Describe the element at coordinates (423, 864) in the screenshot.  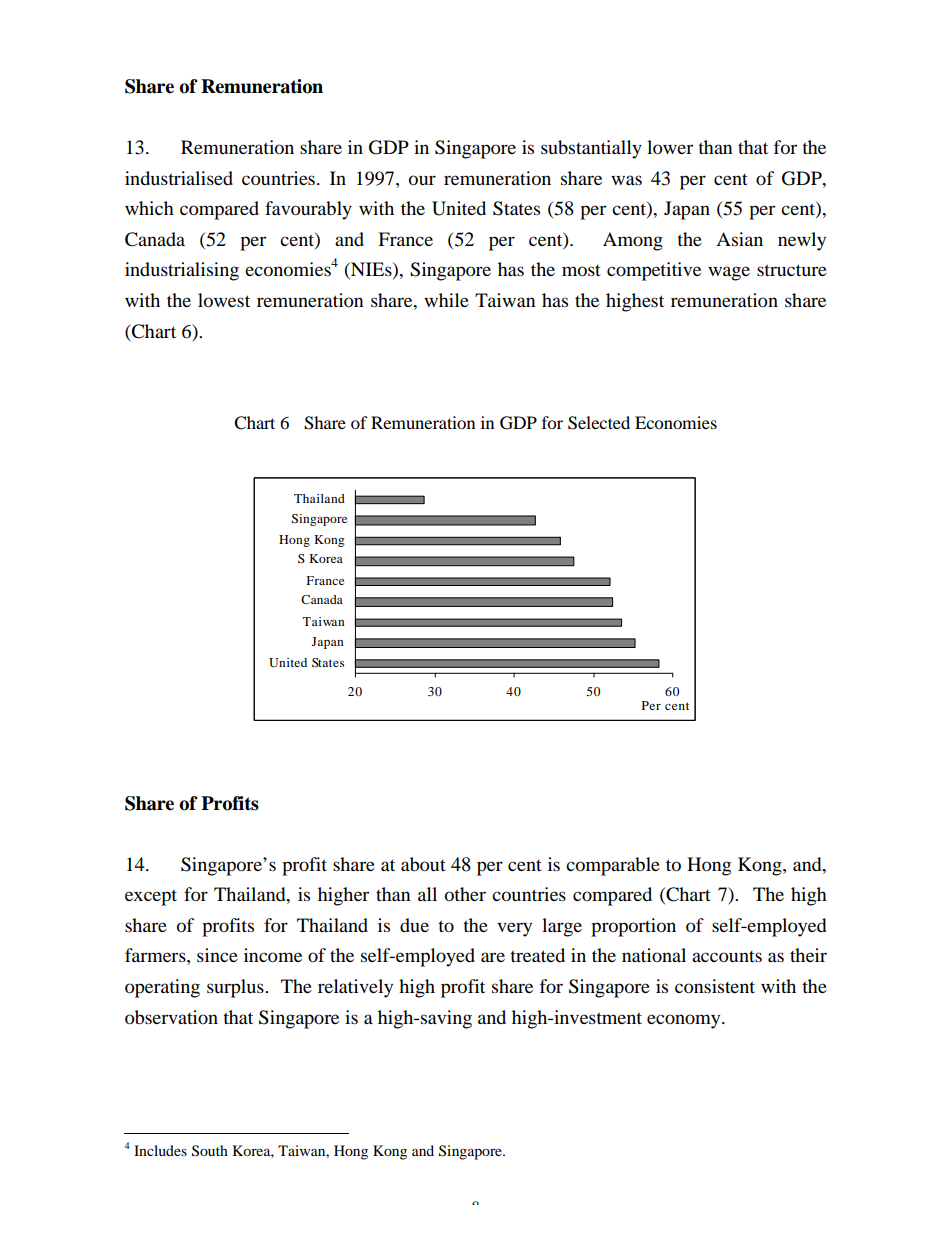
I see `about` at that location.
